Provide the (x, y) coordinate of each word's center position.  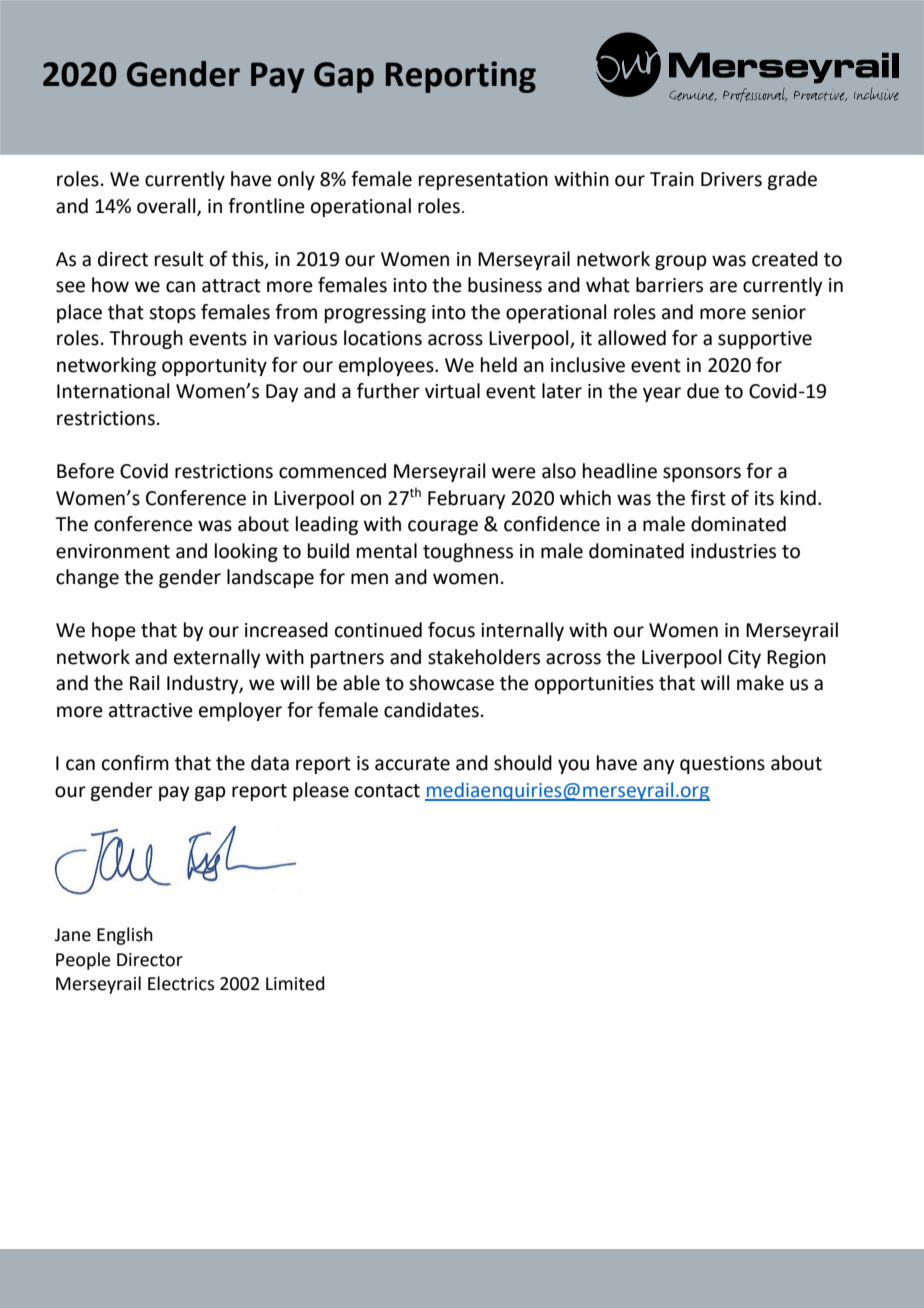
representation (483, 181)
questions (722, 765)
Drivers (731, 179)
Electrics (181, 983)
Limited (295, 983)
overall (167, 206)
